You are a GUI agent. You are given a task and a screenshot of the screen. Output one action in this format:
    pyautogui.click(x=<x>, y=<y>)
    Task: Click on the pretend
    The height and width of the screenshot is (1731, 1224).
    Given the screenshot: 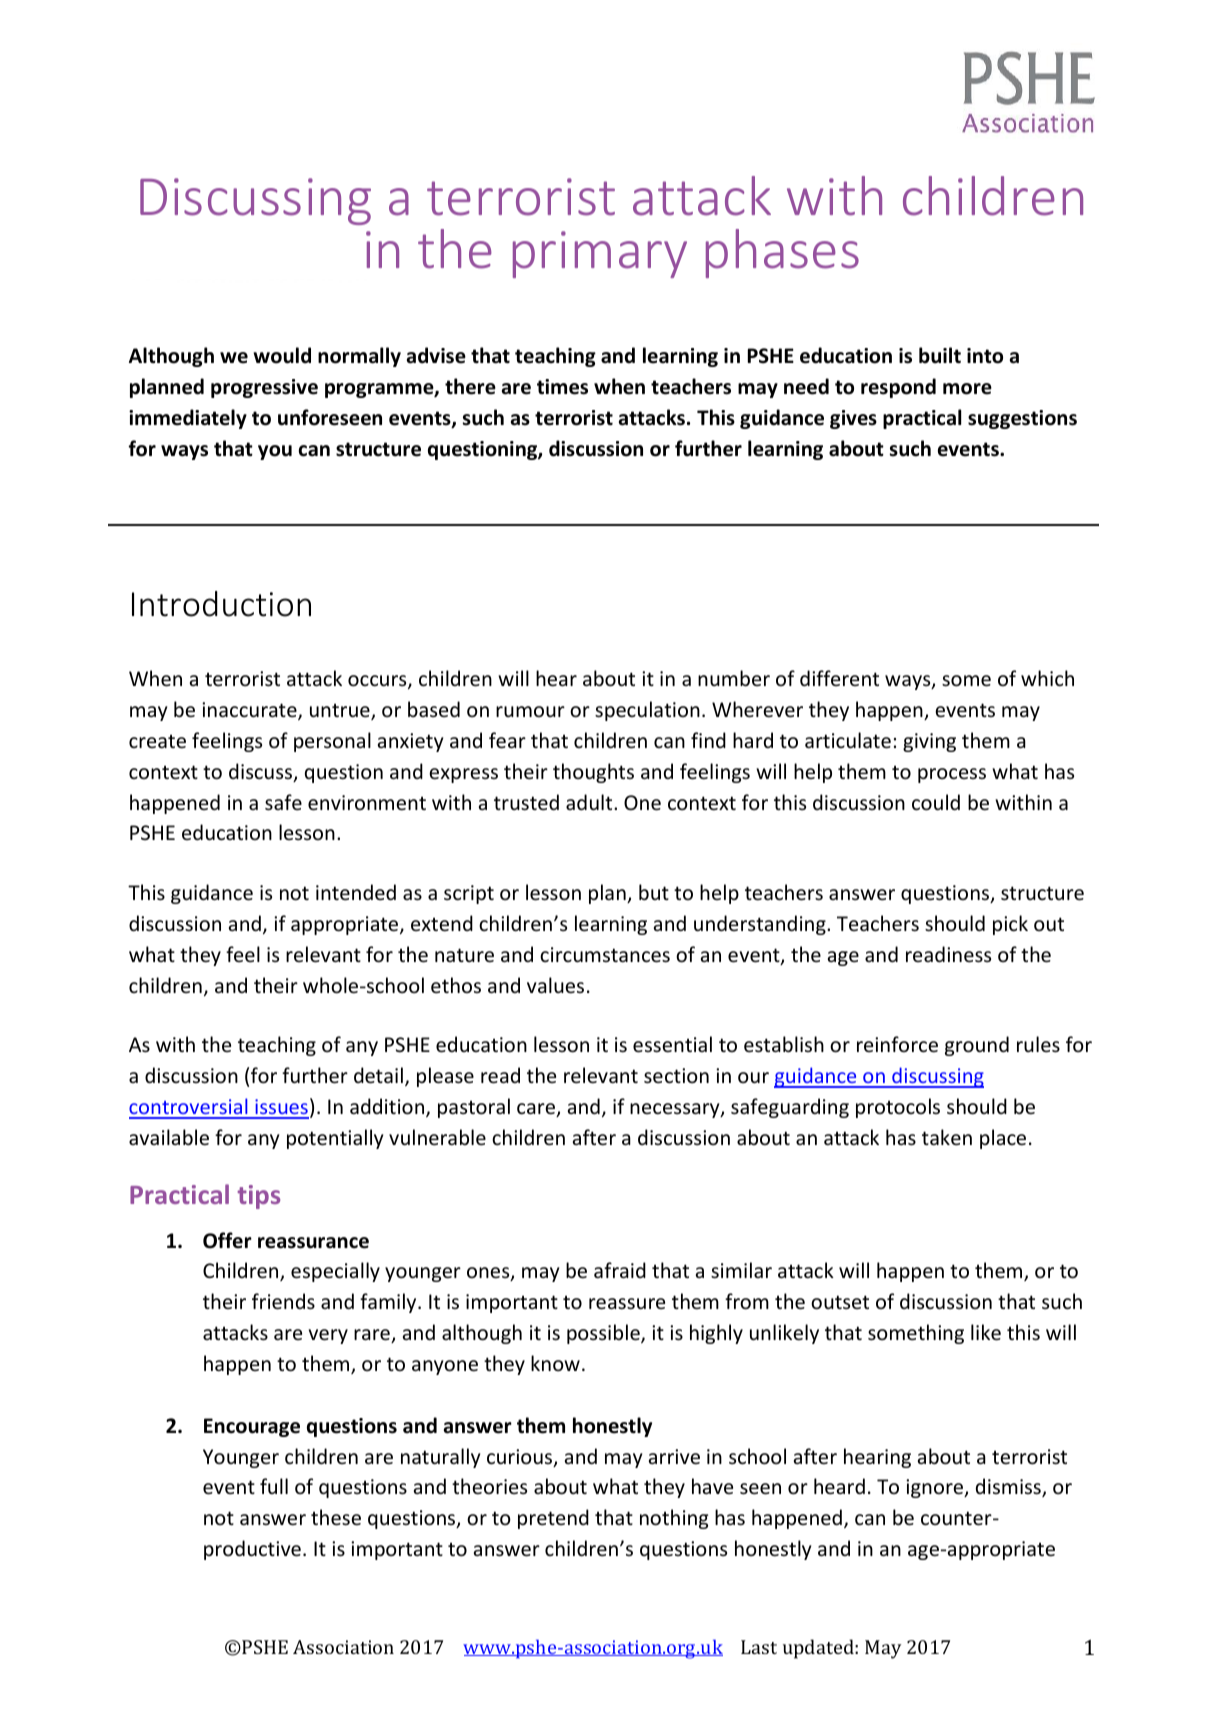 What is the action you would take?
    pyautogui.click(x=553, y=1519)
